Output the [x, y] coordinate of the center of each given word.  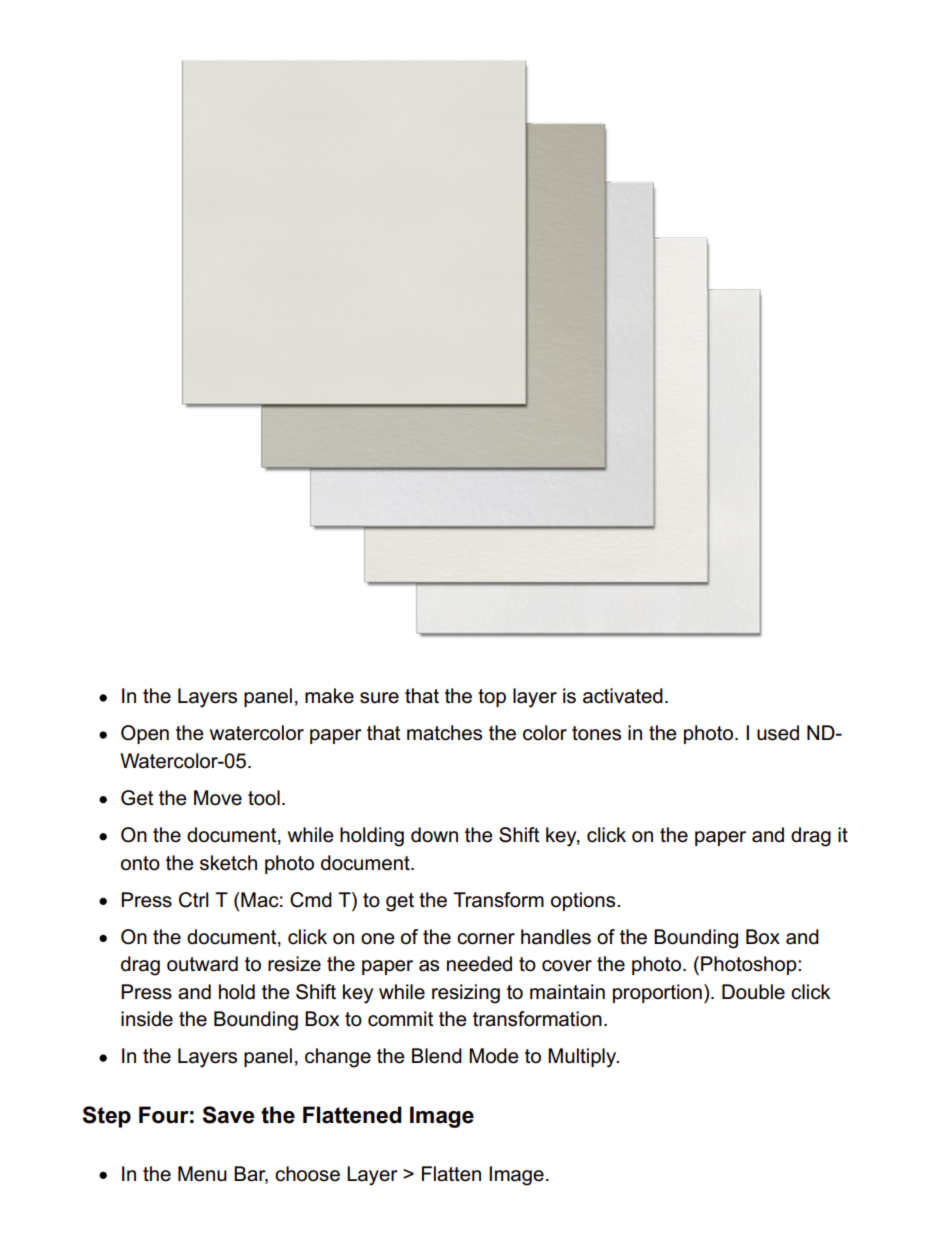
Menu [202, 1174]
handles [556, 937]
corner [486, 939]
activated [623, 696]
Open [145, 734]
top [492, 698]
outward [202, 964]
